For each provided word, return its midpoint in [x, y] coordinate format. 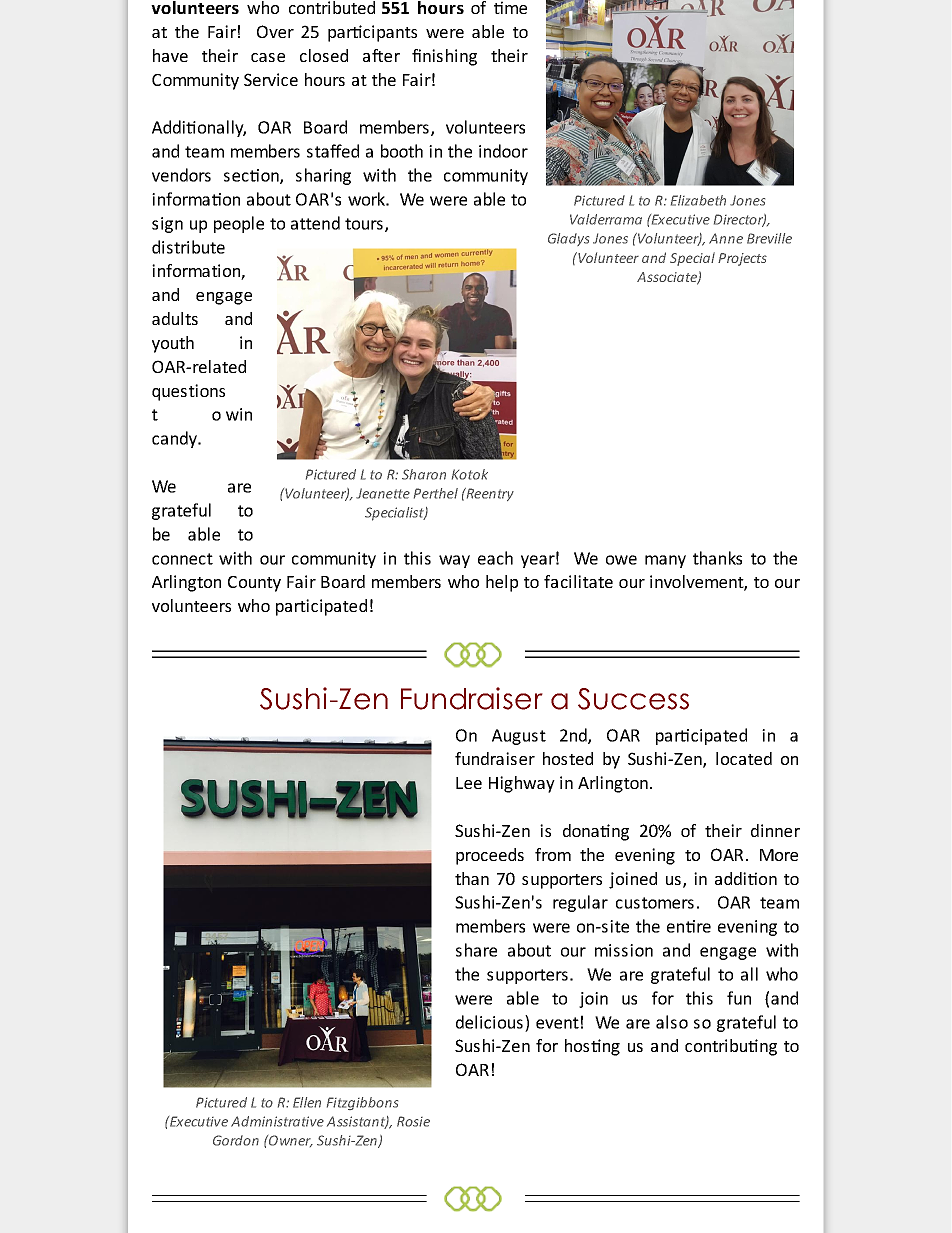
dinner [775, 830]
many [665, 561]
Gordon [236, 1140]
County [254, 584]
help [502, 583]
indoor [503, 151]
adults [175, 318]
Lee [469, 783]
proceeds [490, 856]
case [268, 57]
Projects [742, 259]
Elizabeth [698, 200]
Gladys [568, 239]
